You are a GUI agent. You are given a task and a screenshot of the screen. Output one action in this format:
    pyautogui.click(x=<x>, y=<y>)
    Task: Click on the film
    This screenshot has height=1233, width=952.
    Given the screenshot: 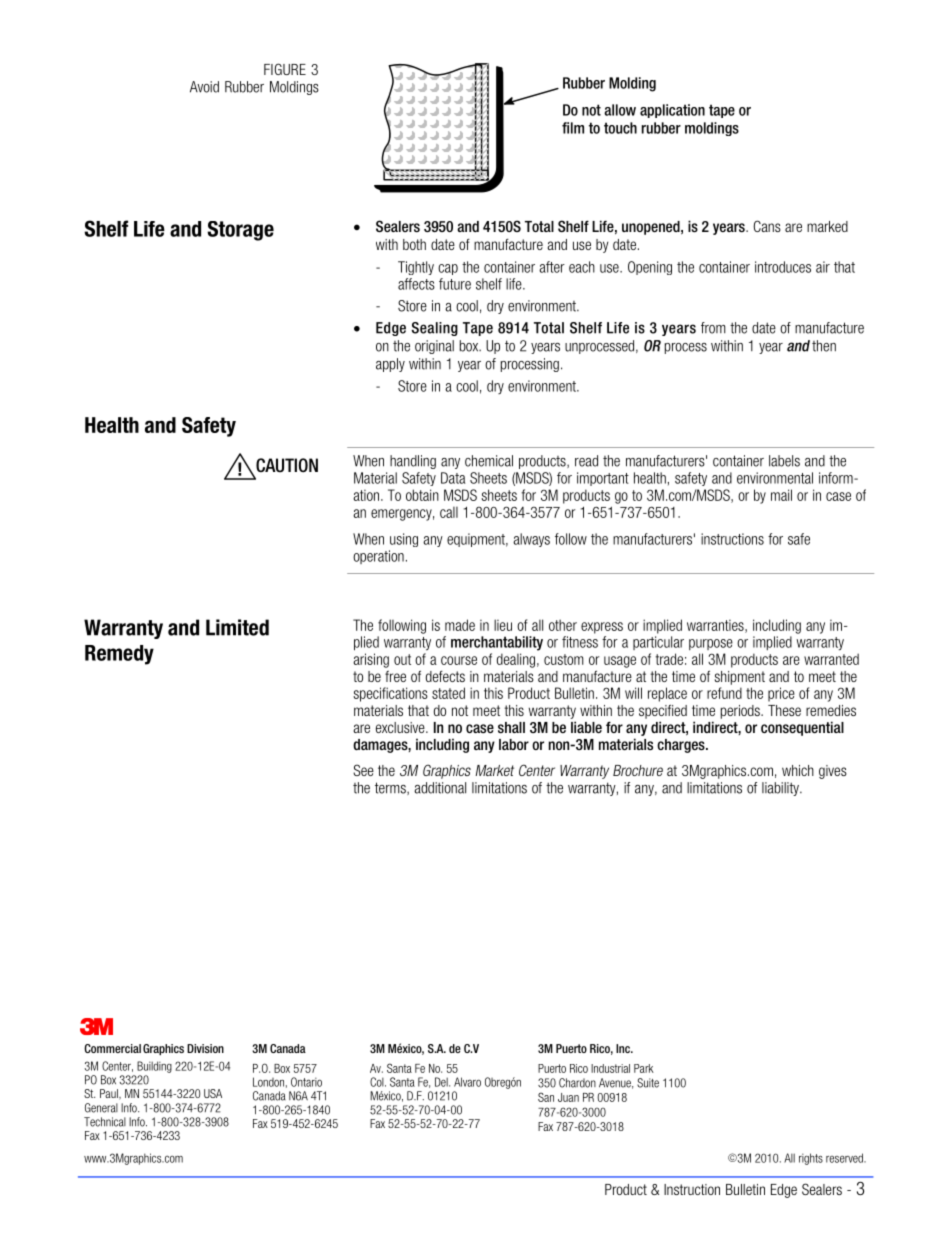 What is the action you would take?
    pyautogui.click(x=573, y=128)
